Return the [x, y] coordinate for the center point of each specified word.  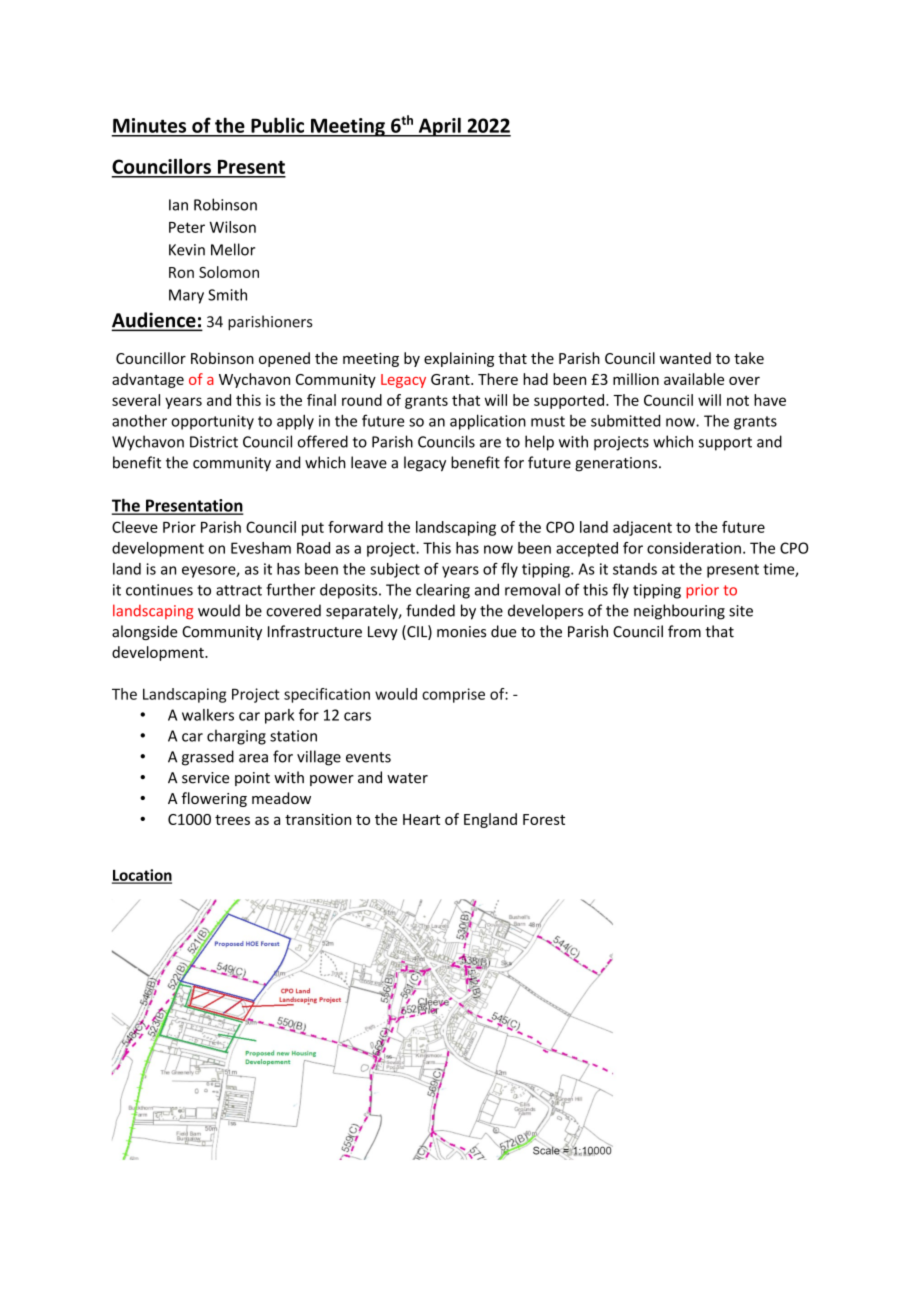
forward [355, 527]
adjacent [642, 528]
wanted [685, 358]
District [214, 442]
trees [232, 820]
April [439, 127]
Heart [421, 819]
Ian [178, 205]
